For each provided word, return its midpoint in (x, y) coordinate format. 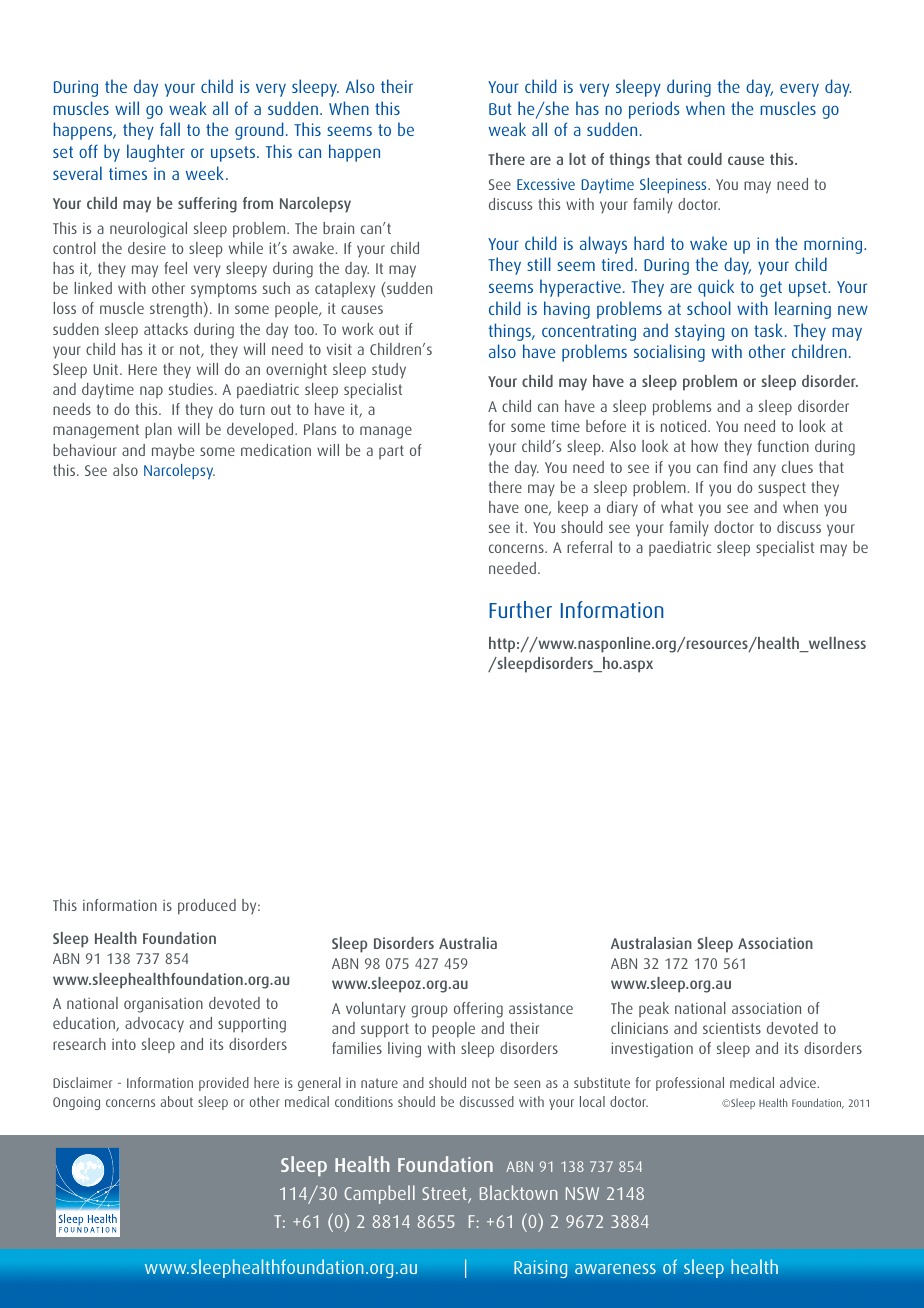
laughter (156, 153)
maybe (173, 452)
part (391, 452)
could (705, 159)
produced (207, 907)
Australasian (651, 943)
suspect (782, 489)
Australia (468, 943)
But (500, 109)
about (177, 1101)
